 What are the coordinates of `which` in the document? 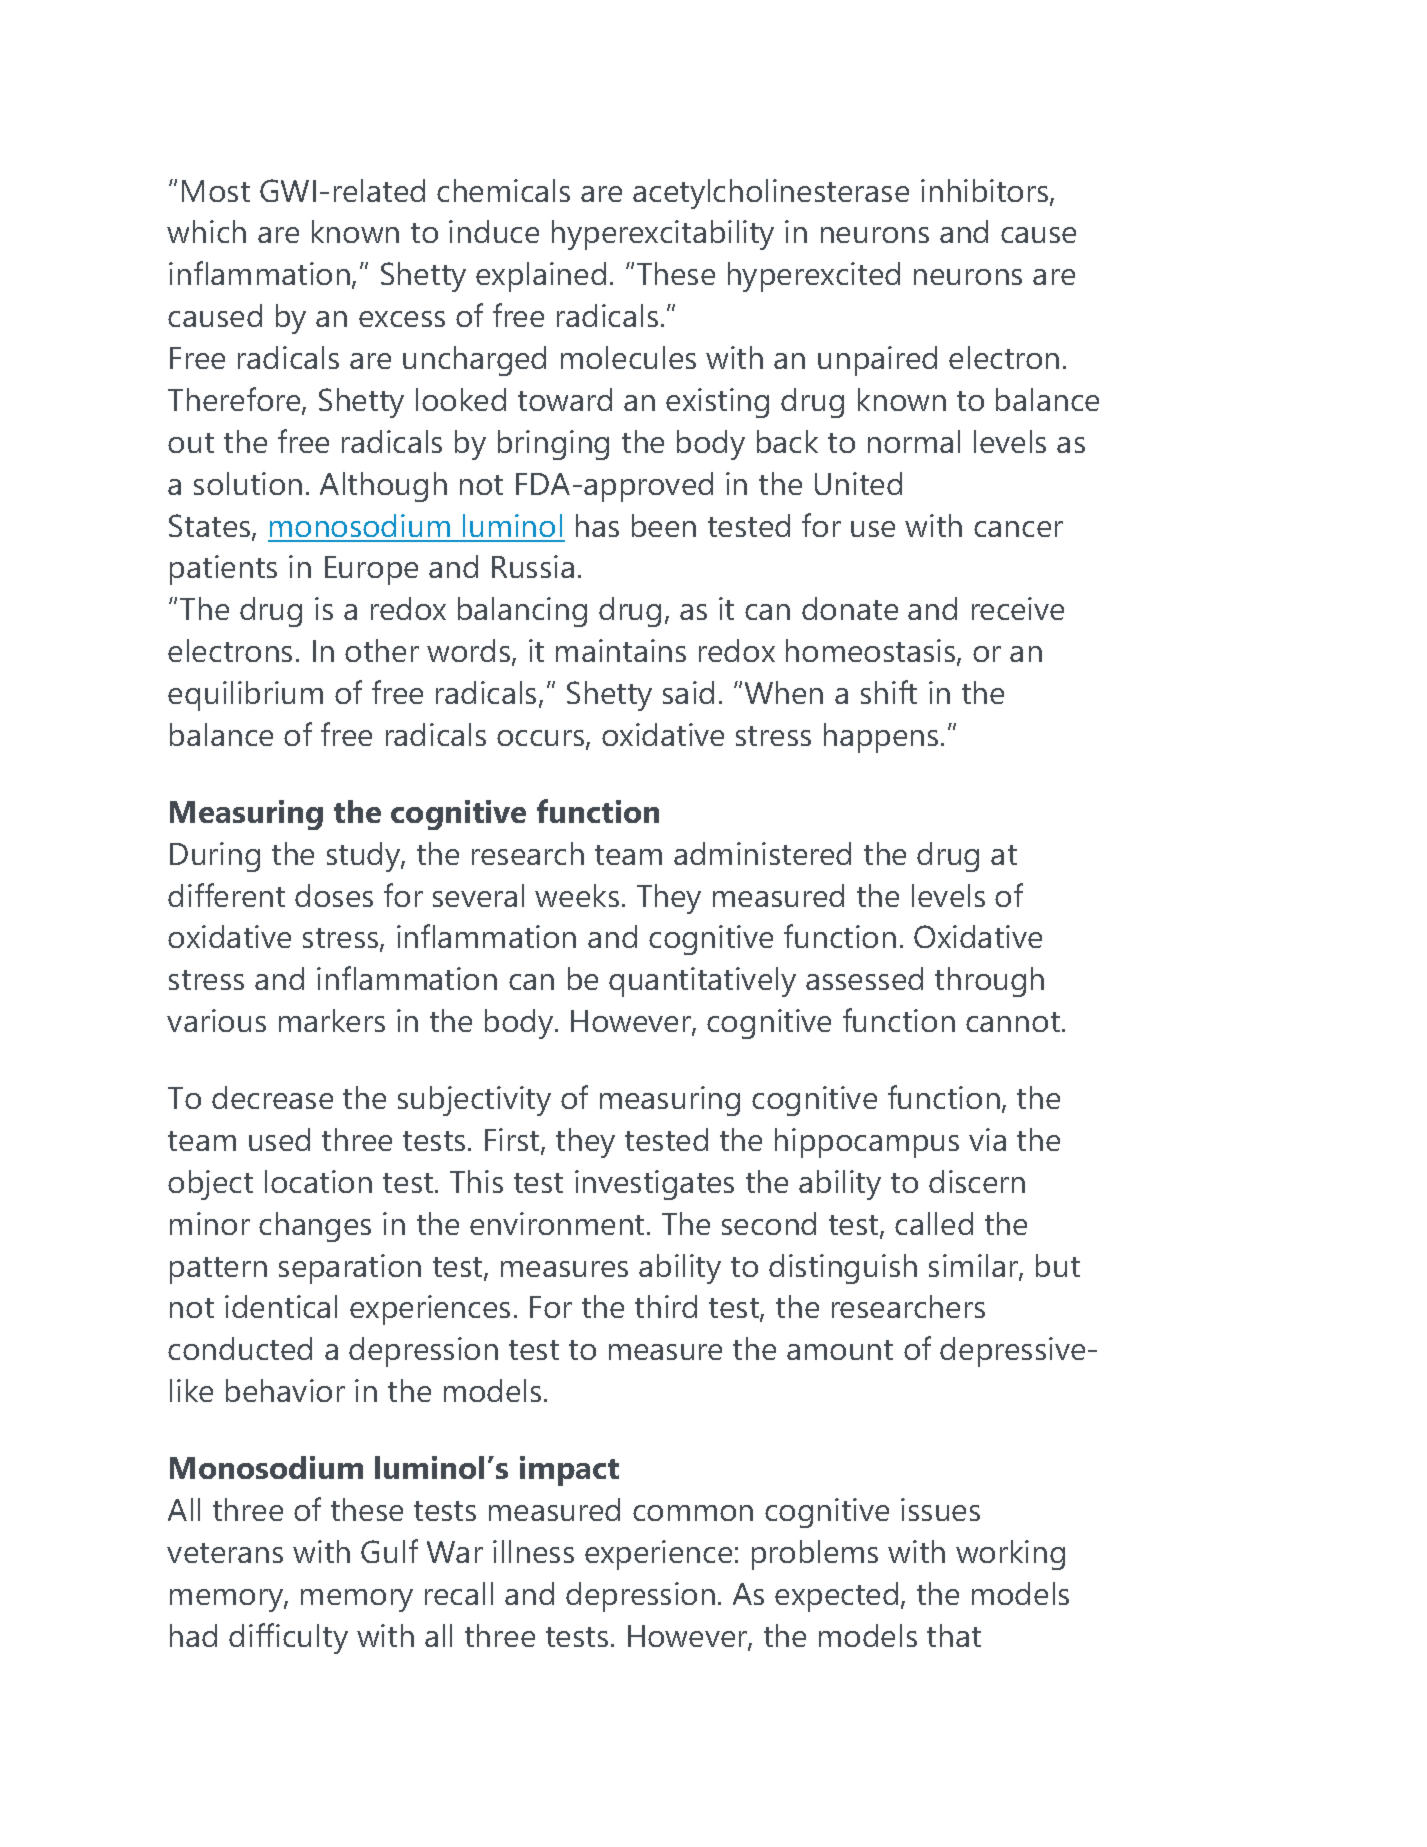 It's located at (206, 231).
